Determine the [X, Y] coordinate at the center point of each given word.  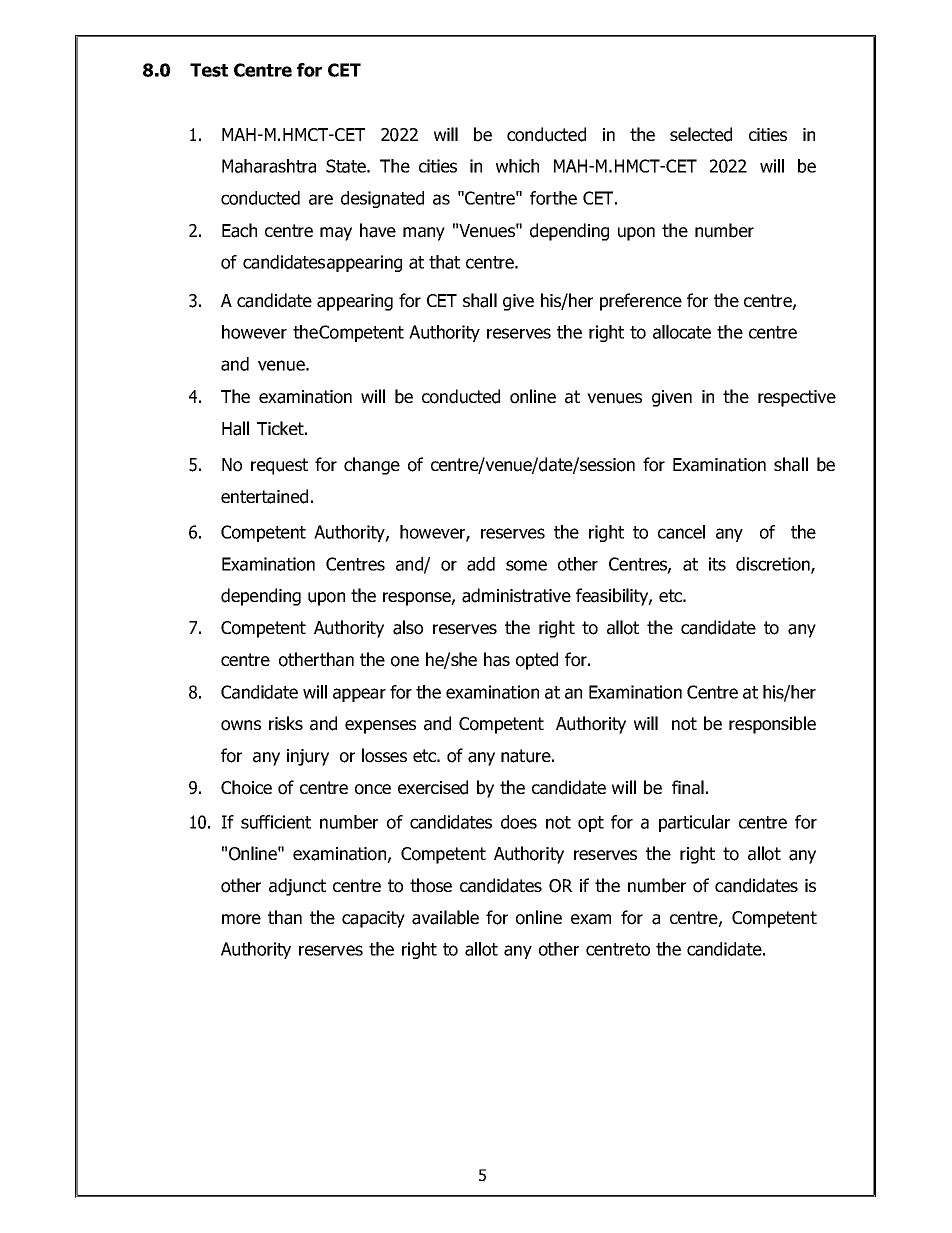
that [444, 262]
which [517, 166]
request [279, 466]
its [717, 564]
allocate [682, 332]
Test [209, 70]
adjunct [297, 887]
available [445, 917]
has [497, 659]
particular [694, 823]
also [408, 627]
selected [701, 134]
